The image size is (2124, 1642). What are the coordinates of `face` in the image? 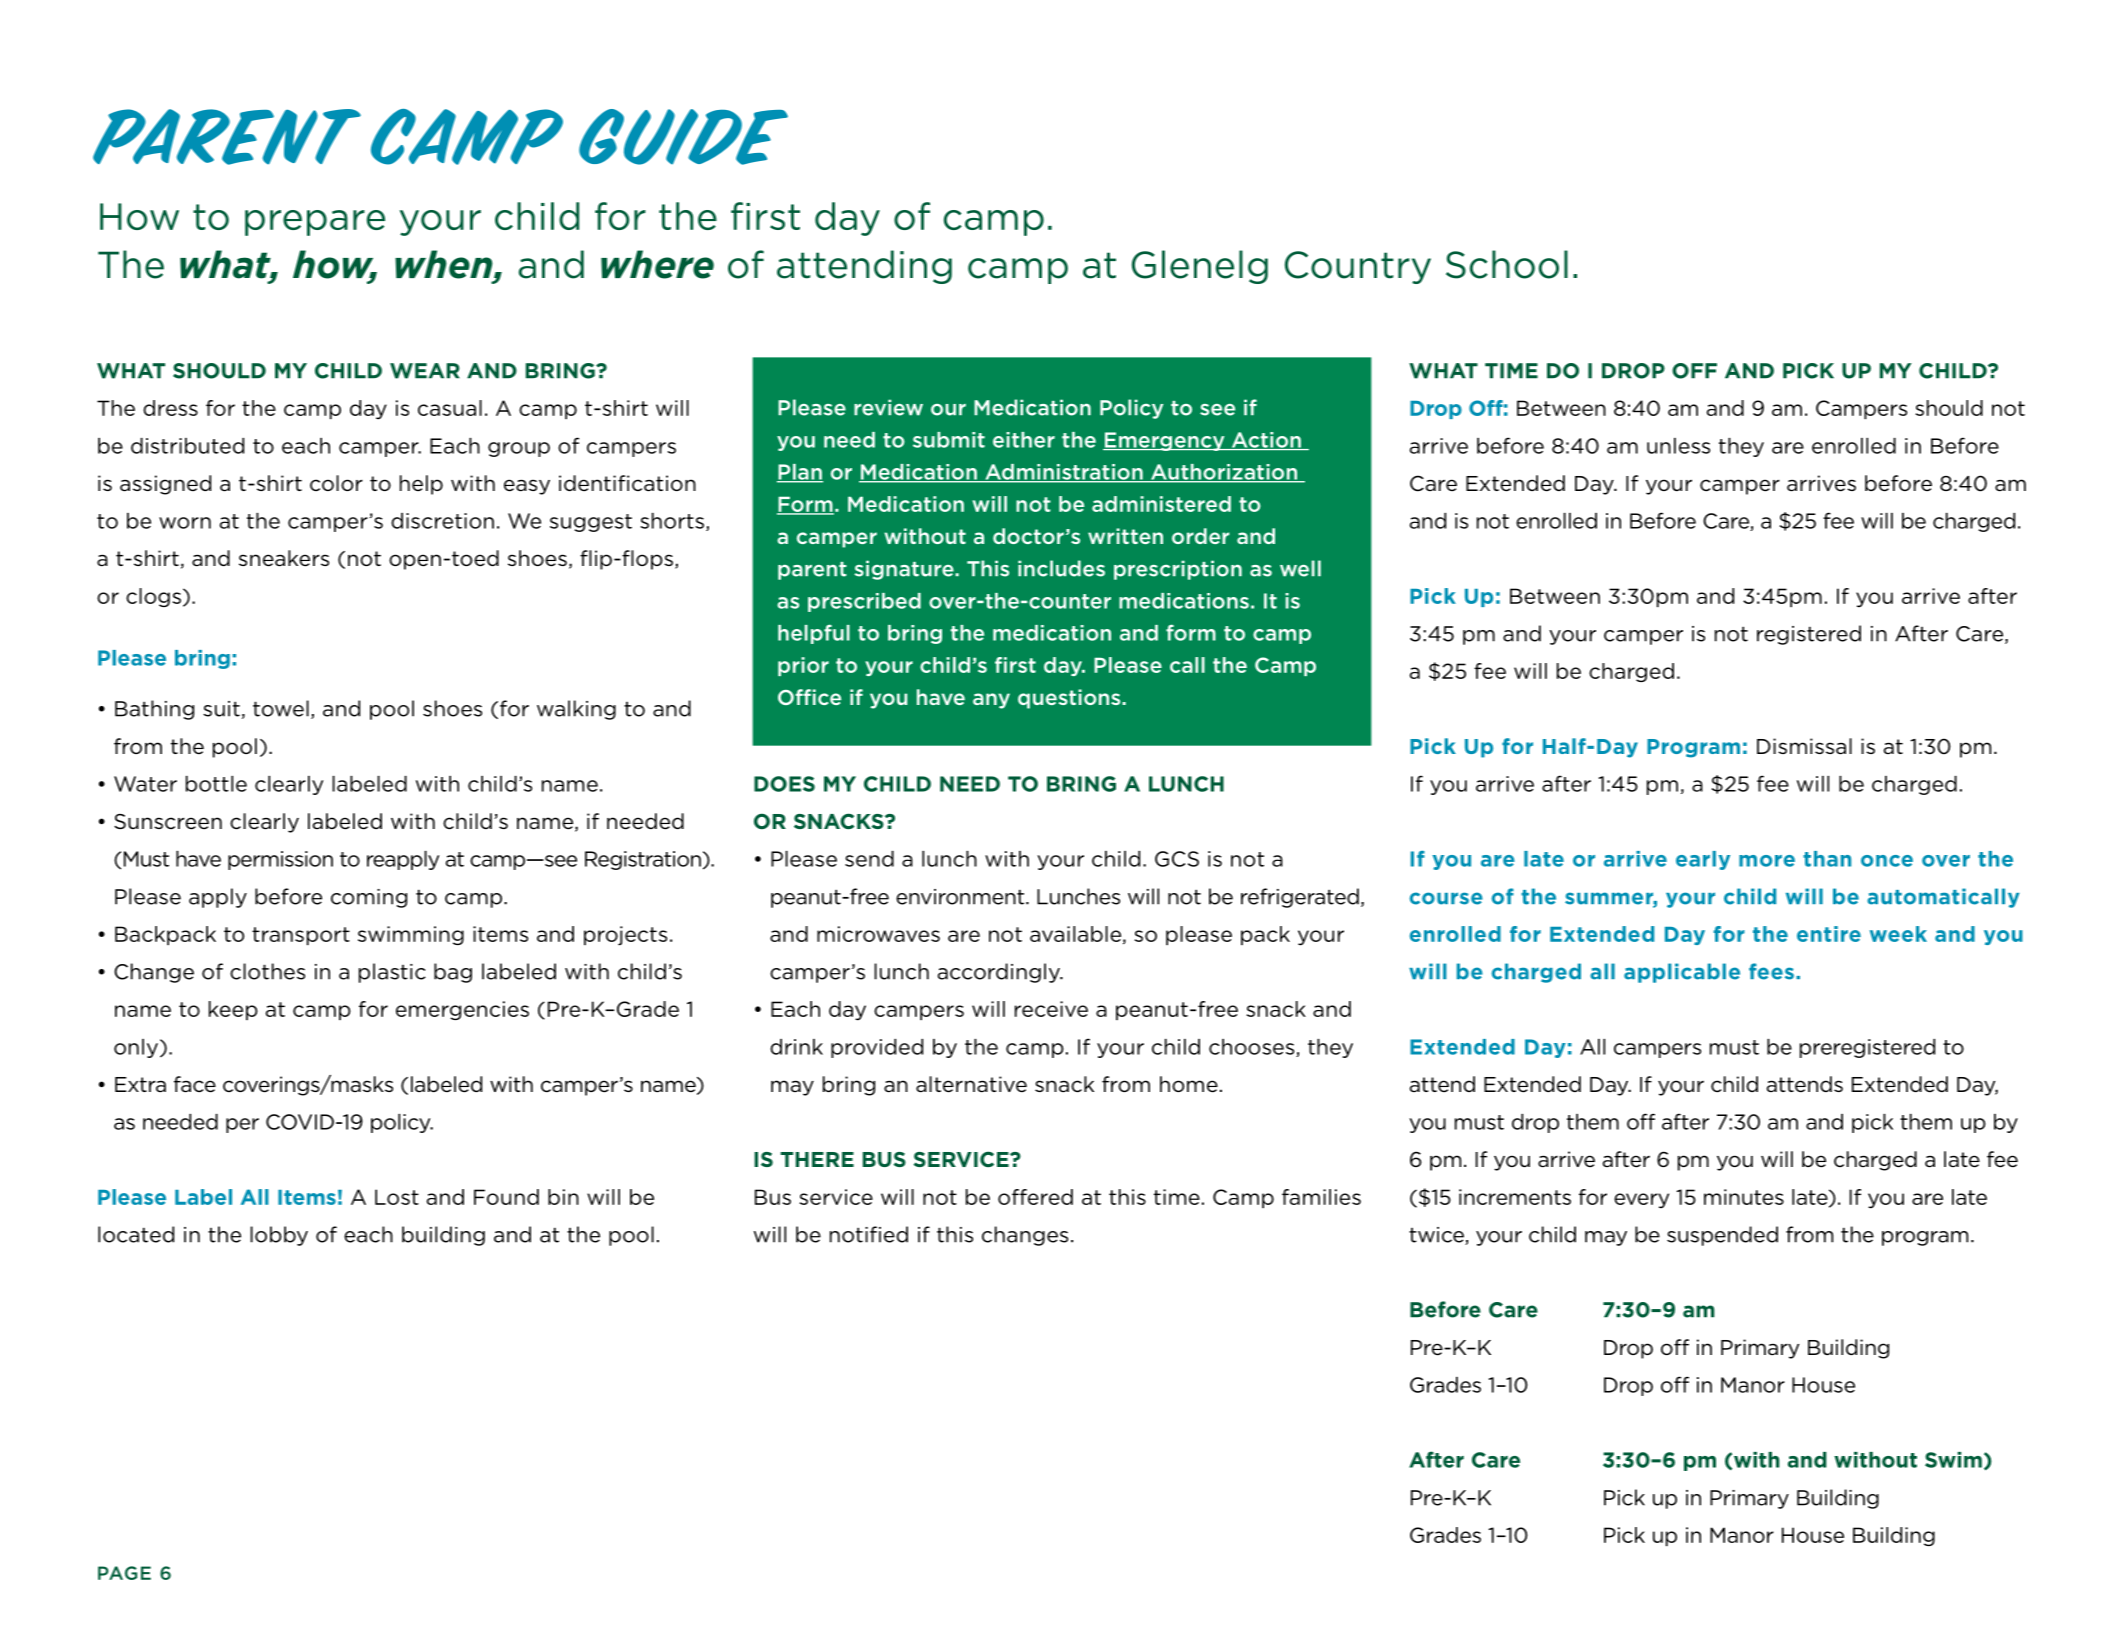 It's located at (195, 1084).
